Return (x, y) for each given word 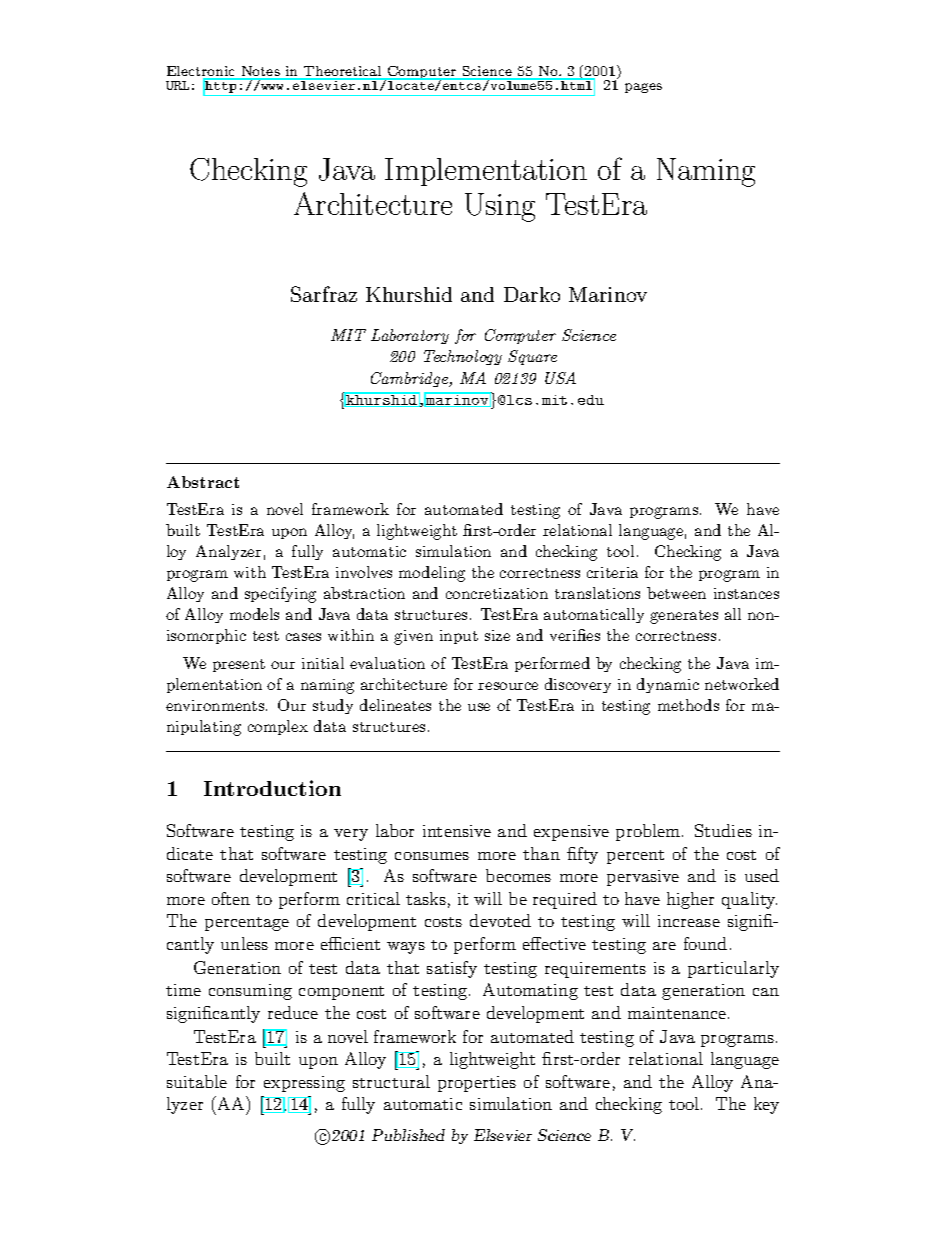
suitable (197, 1081)
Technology (463, 357)
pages (643, 88)
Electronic (202, 72)
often (231, 898)
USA (560, 378)
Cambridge (411, 379)
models (254, 614)
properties (477, 1084)
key (766, 1105)
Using (500, 207)
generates (684, 617)
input (459, 637)
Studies (723, 830)
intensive (457, 831)
